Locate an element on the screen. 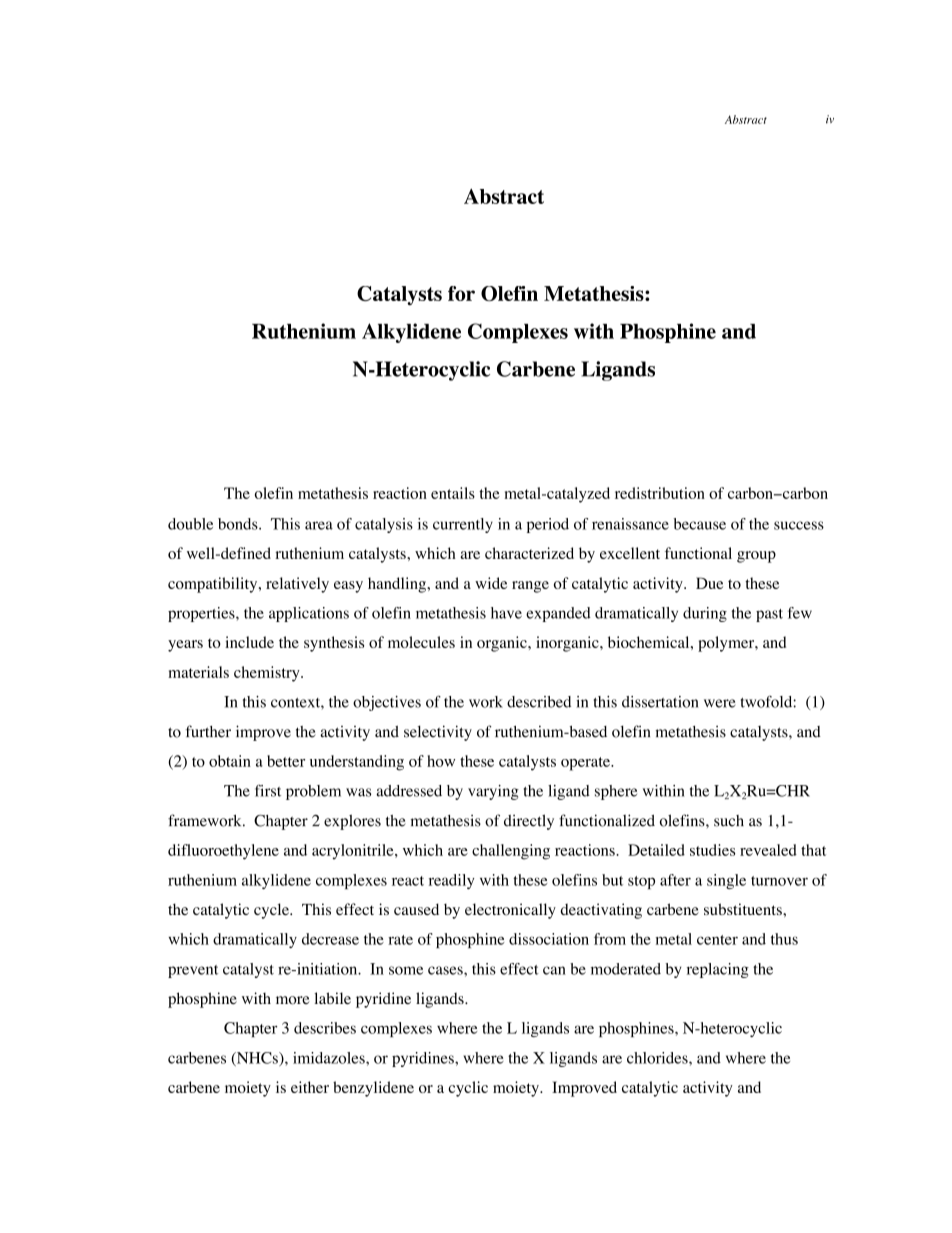 This screenshot has width=952, height=1233. described is located at coordinates (539, 702).
